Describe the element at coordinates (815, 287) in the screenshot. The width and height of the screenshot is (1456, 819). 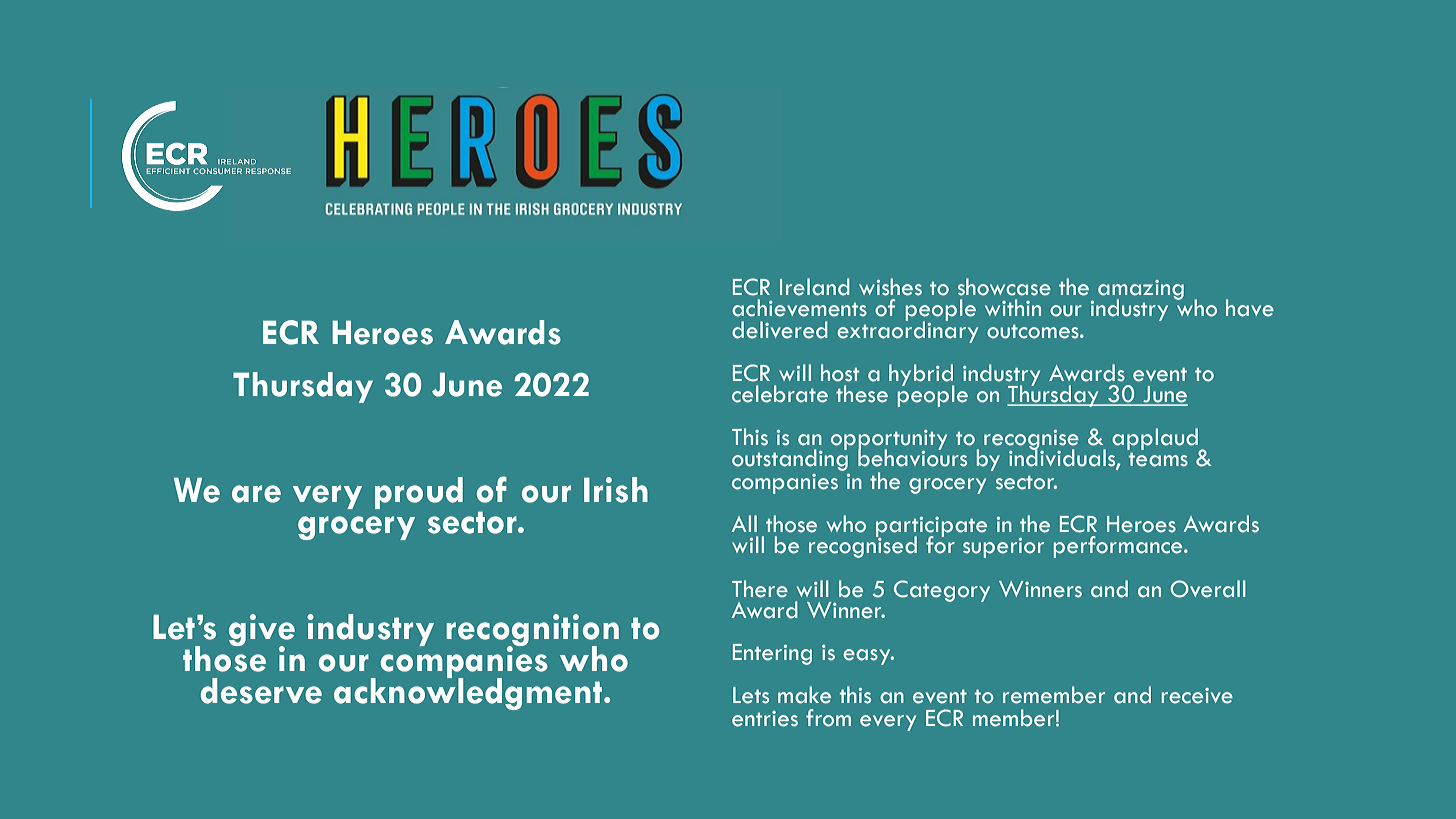
I see `Ireland` at that location.
